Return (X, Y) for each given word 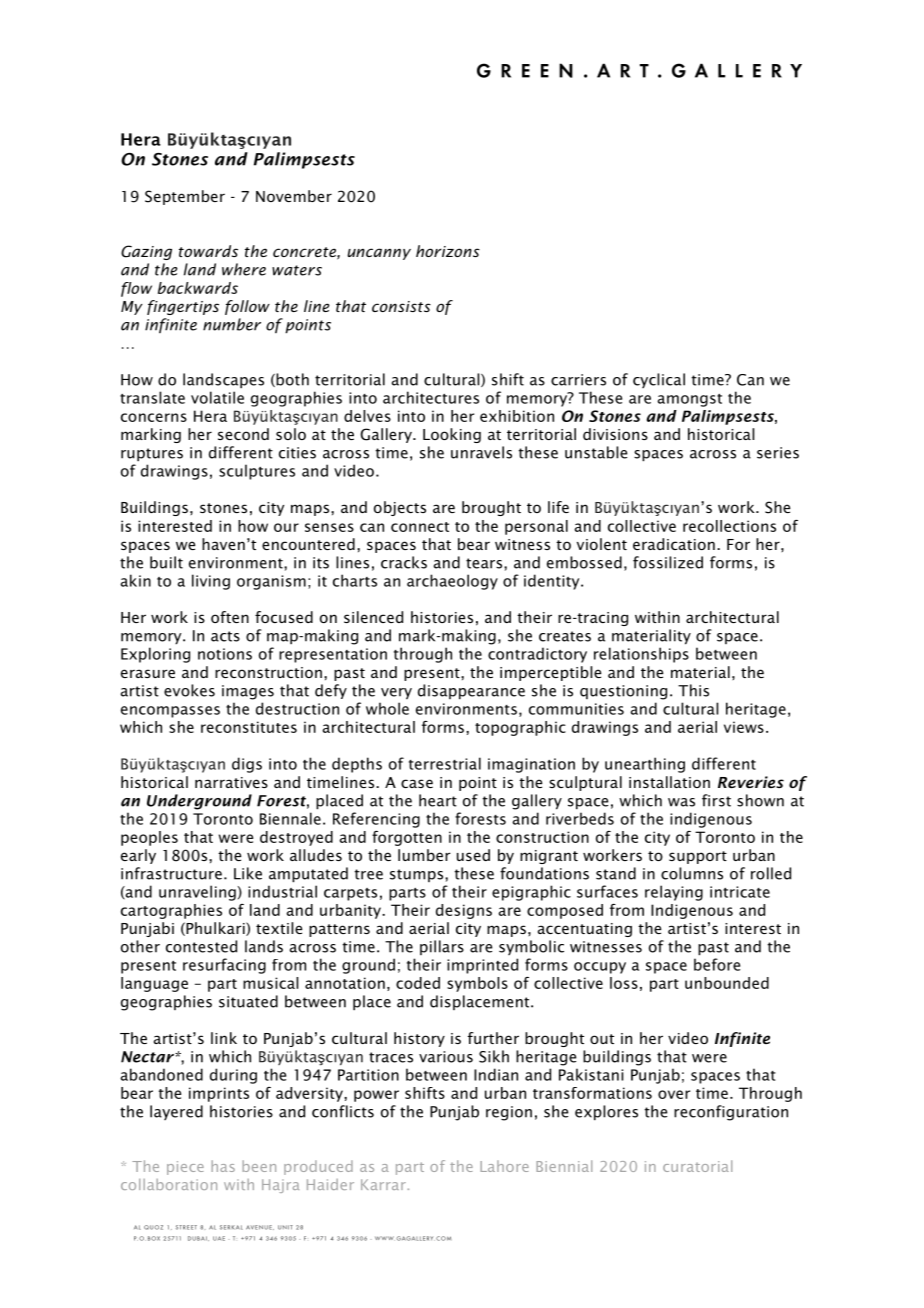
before (717, 964)
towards (208, 251)
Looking (452, 435)
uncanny (379, 254)
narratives (231, 782)
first (716, 800)
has (223, 1166)
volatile (217, 397)
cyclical (659, 380)
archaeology (452, 582)
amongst (689, 400)
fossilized (668, 562)
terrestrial (445, 763)
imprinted (482, 966)
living (211, 582)
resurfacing (224, 966)
